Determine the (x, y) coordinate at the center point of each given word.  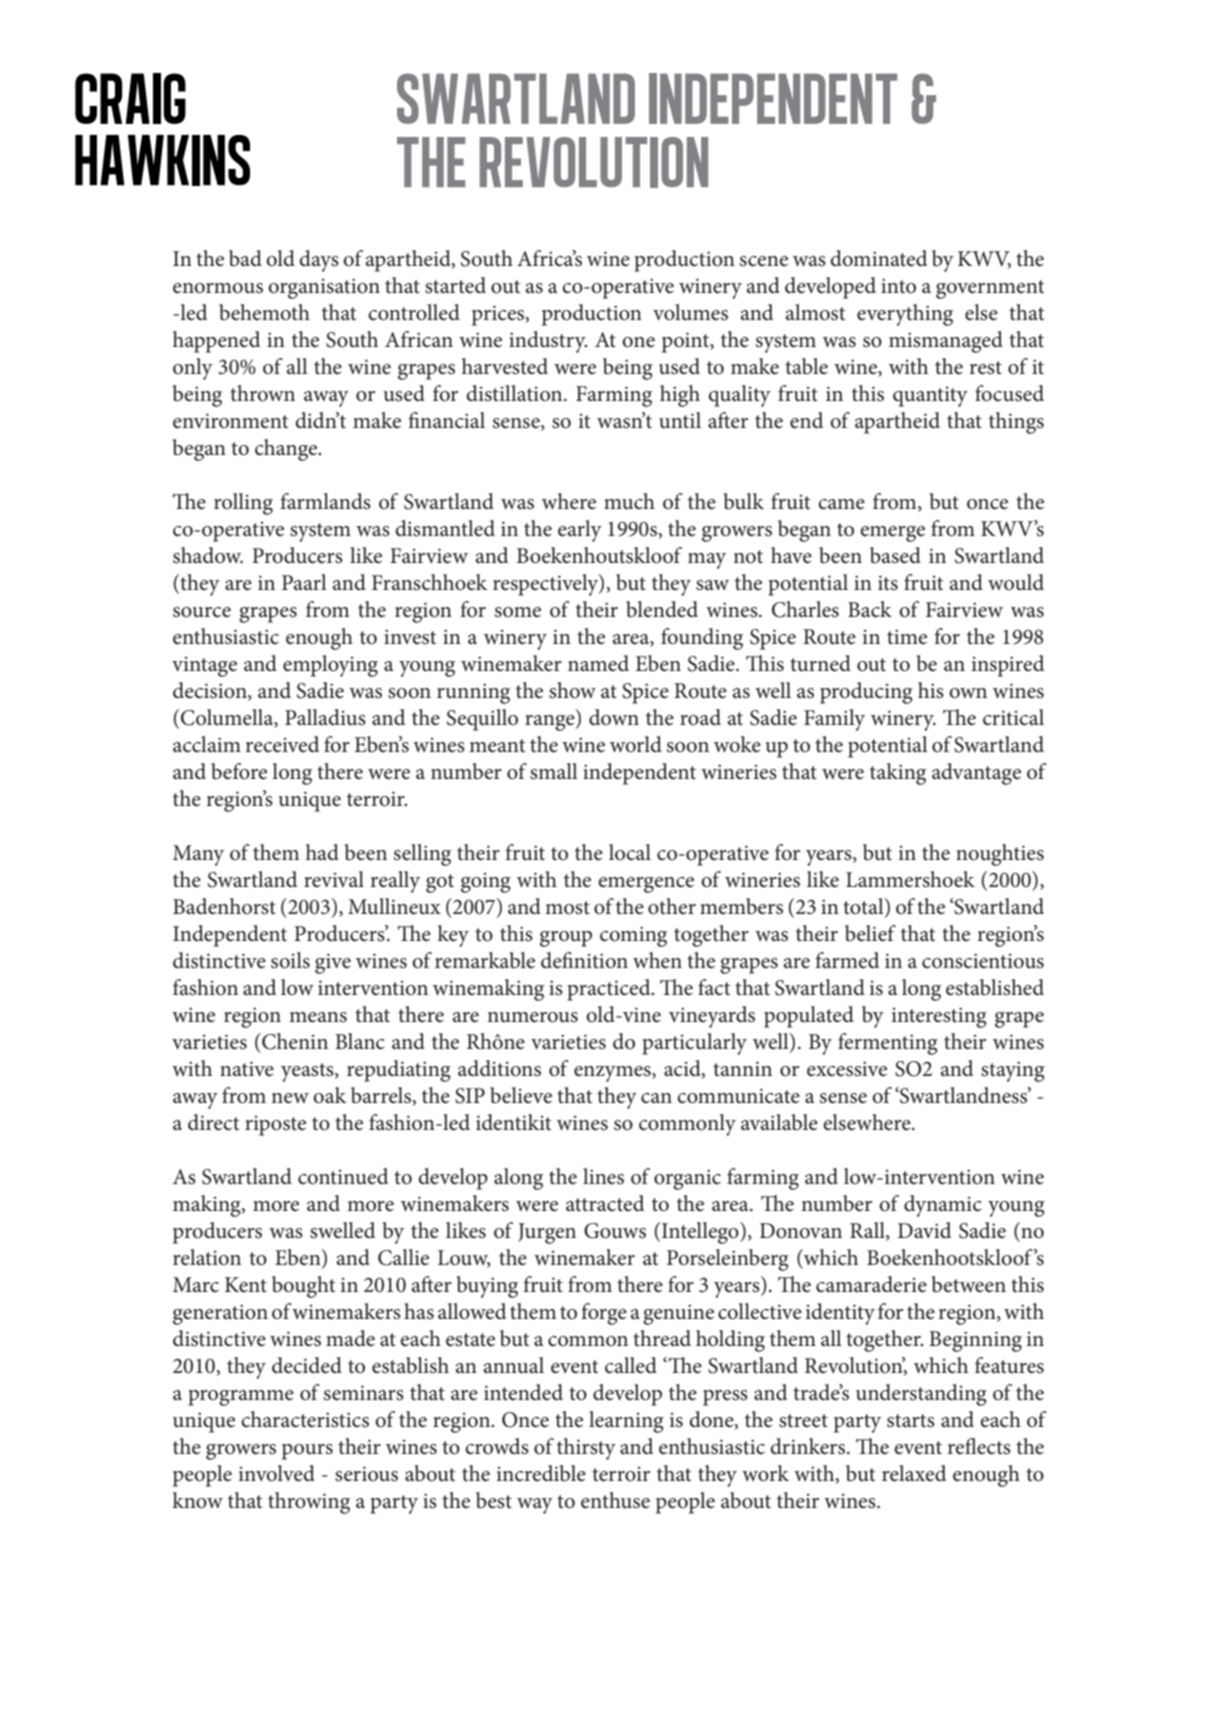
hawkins (162, 160)
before (239, 771)
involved (276, 1473)
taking (898, 774)
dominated (878, 258)
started (455, 285)
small (554, 771)
